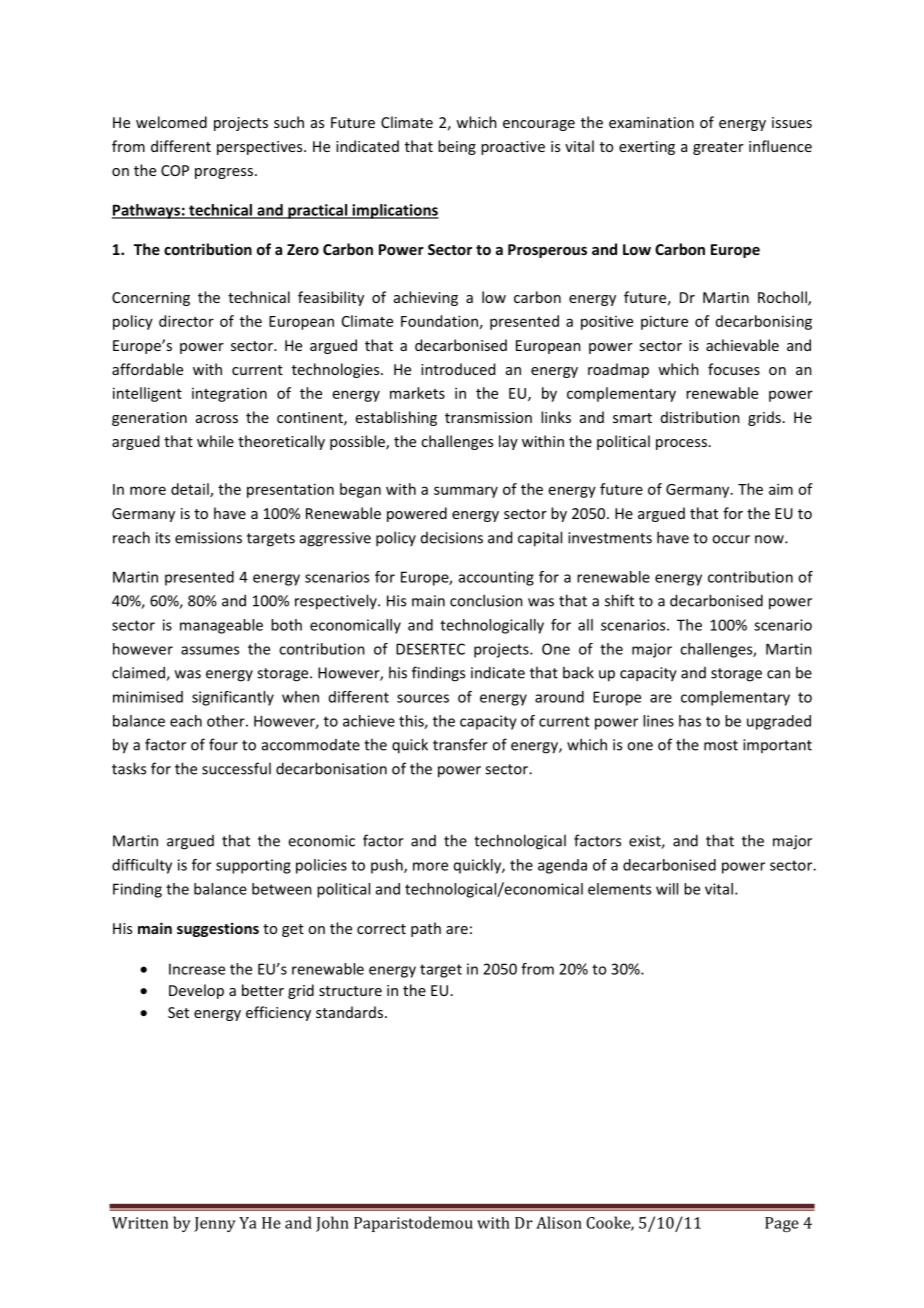 The image size is (924, 1308). What do you see at coordinates (224, 173) in the page?
I see `progress` at bounding box center [224, 173].
